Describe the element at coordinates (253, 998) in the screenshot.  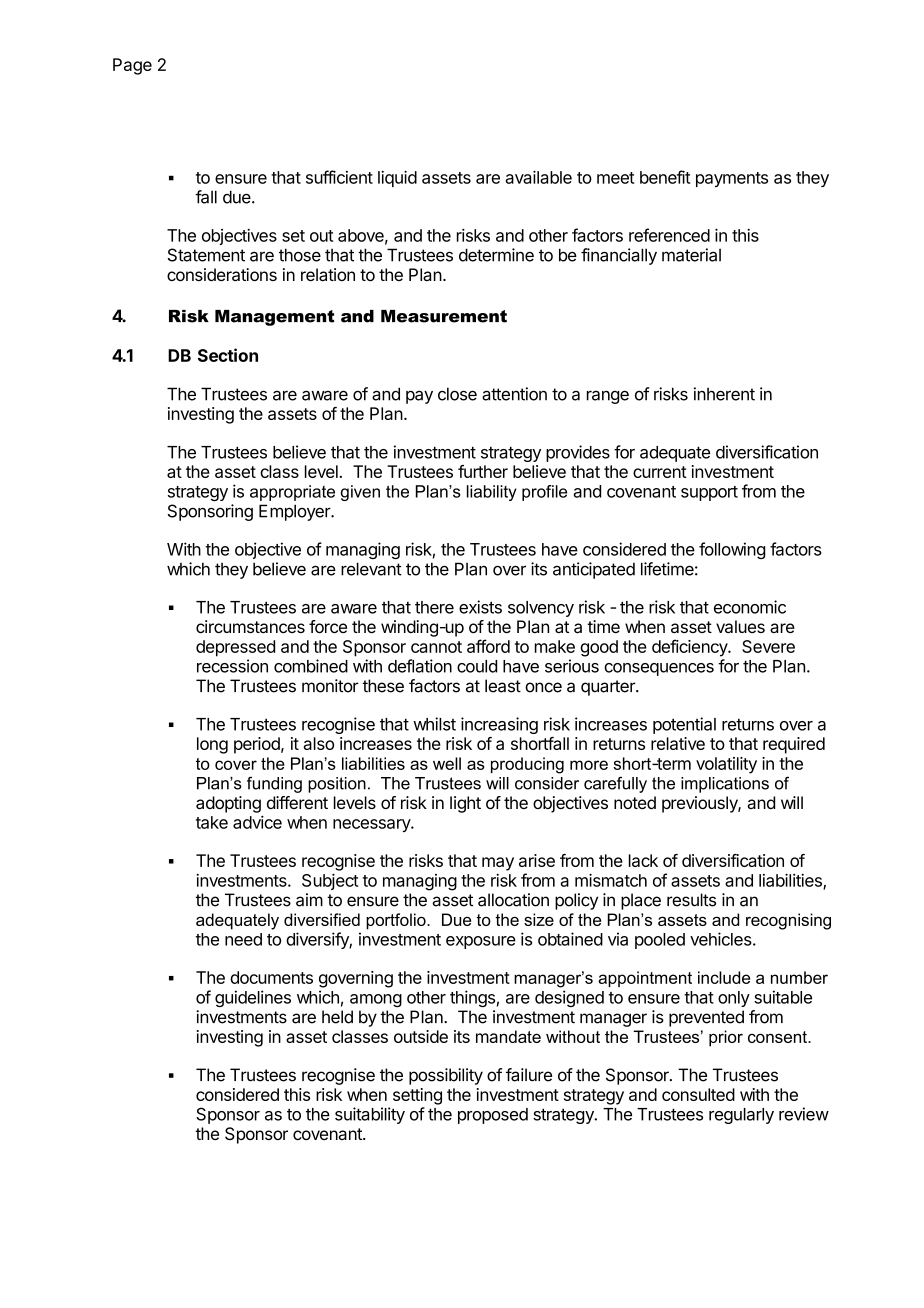
I see `guidelines` at that location.
